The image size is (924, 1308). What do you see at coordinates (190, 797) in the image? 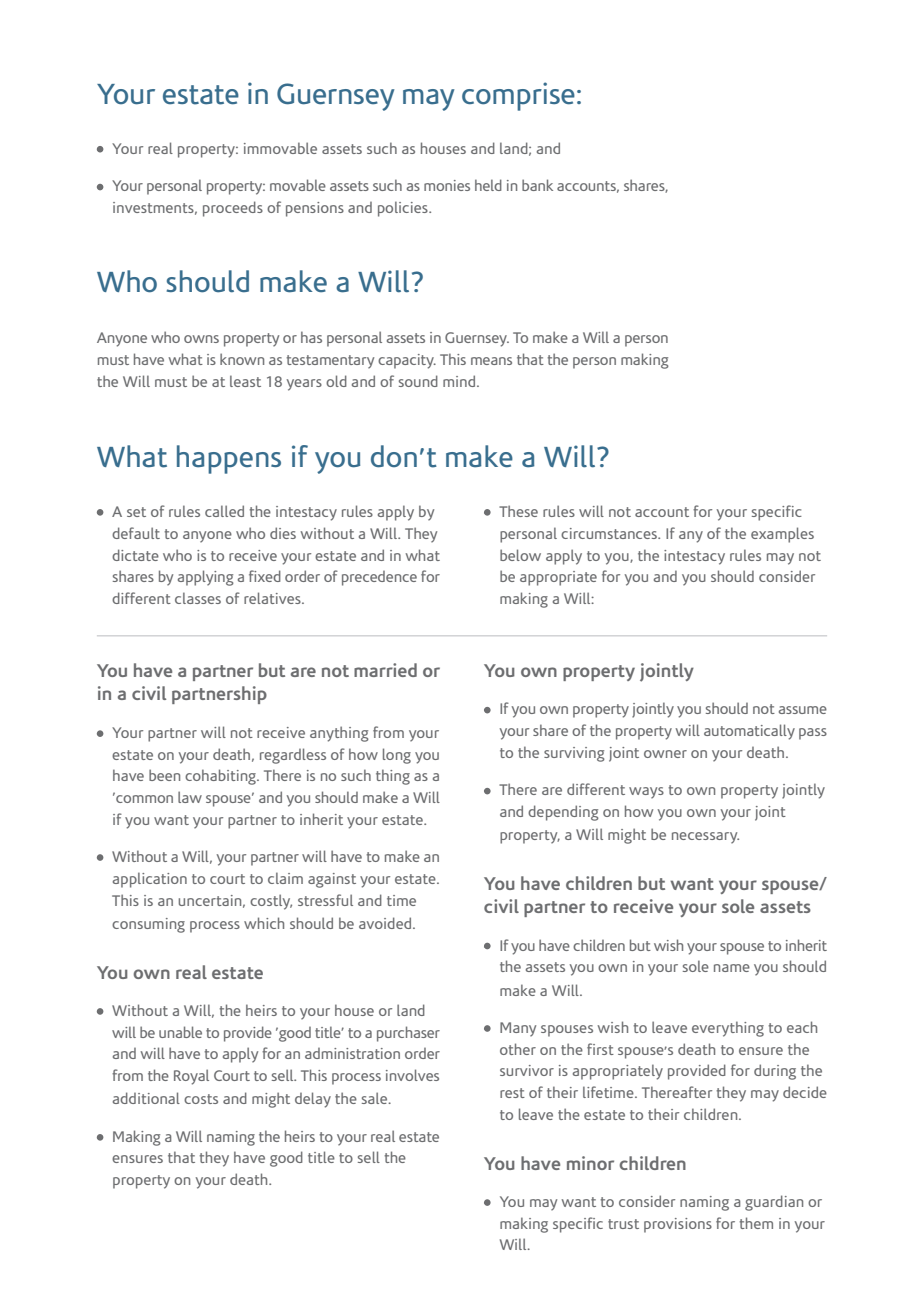
I see `law` at bounding box center [190, 797].
